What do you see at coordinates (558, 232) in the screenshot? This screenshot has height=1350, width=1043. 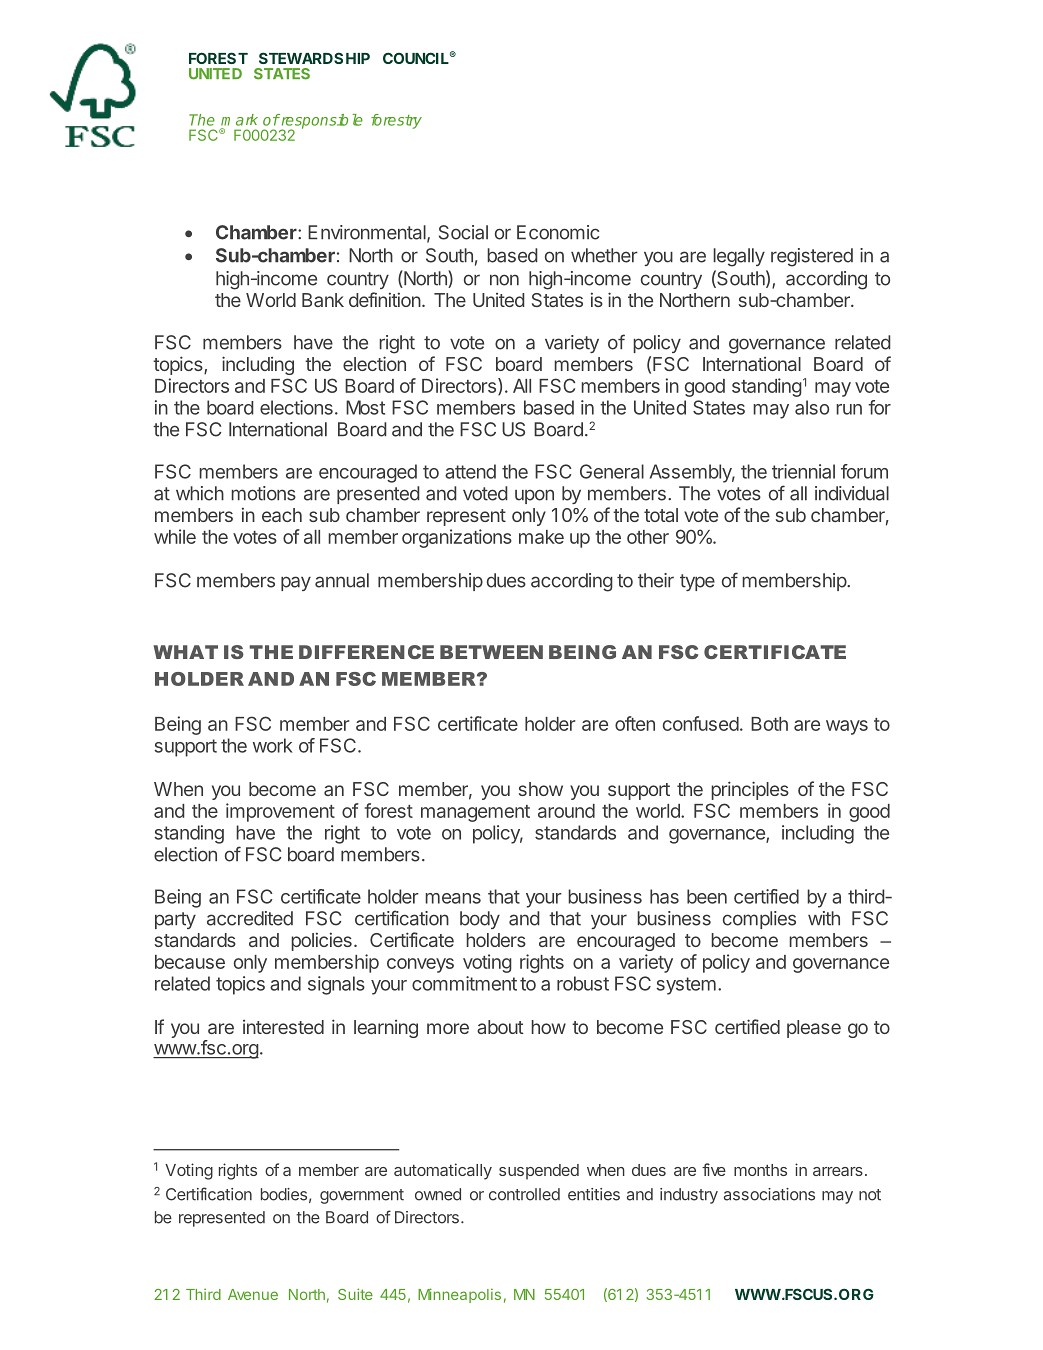 I see `Economic` at bounding box center [558, 232].
